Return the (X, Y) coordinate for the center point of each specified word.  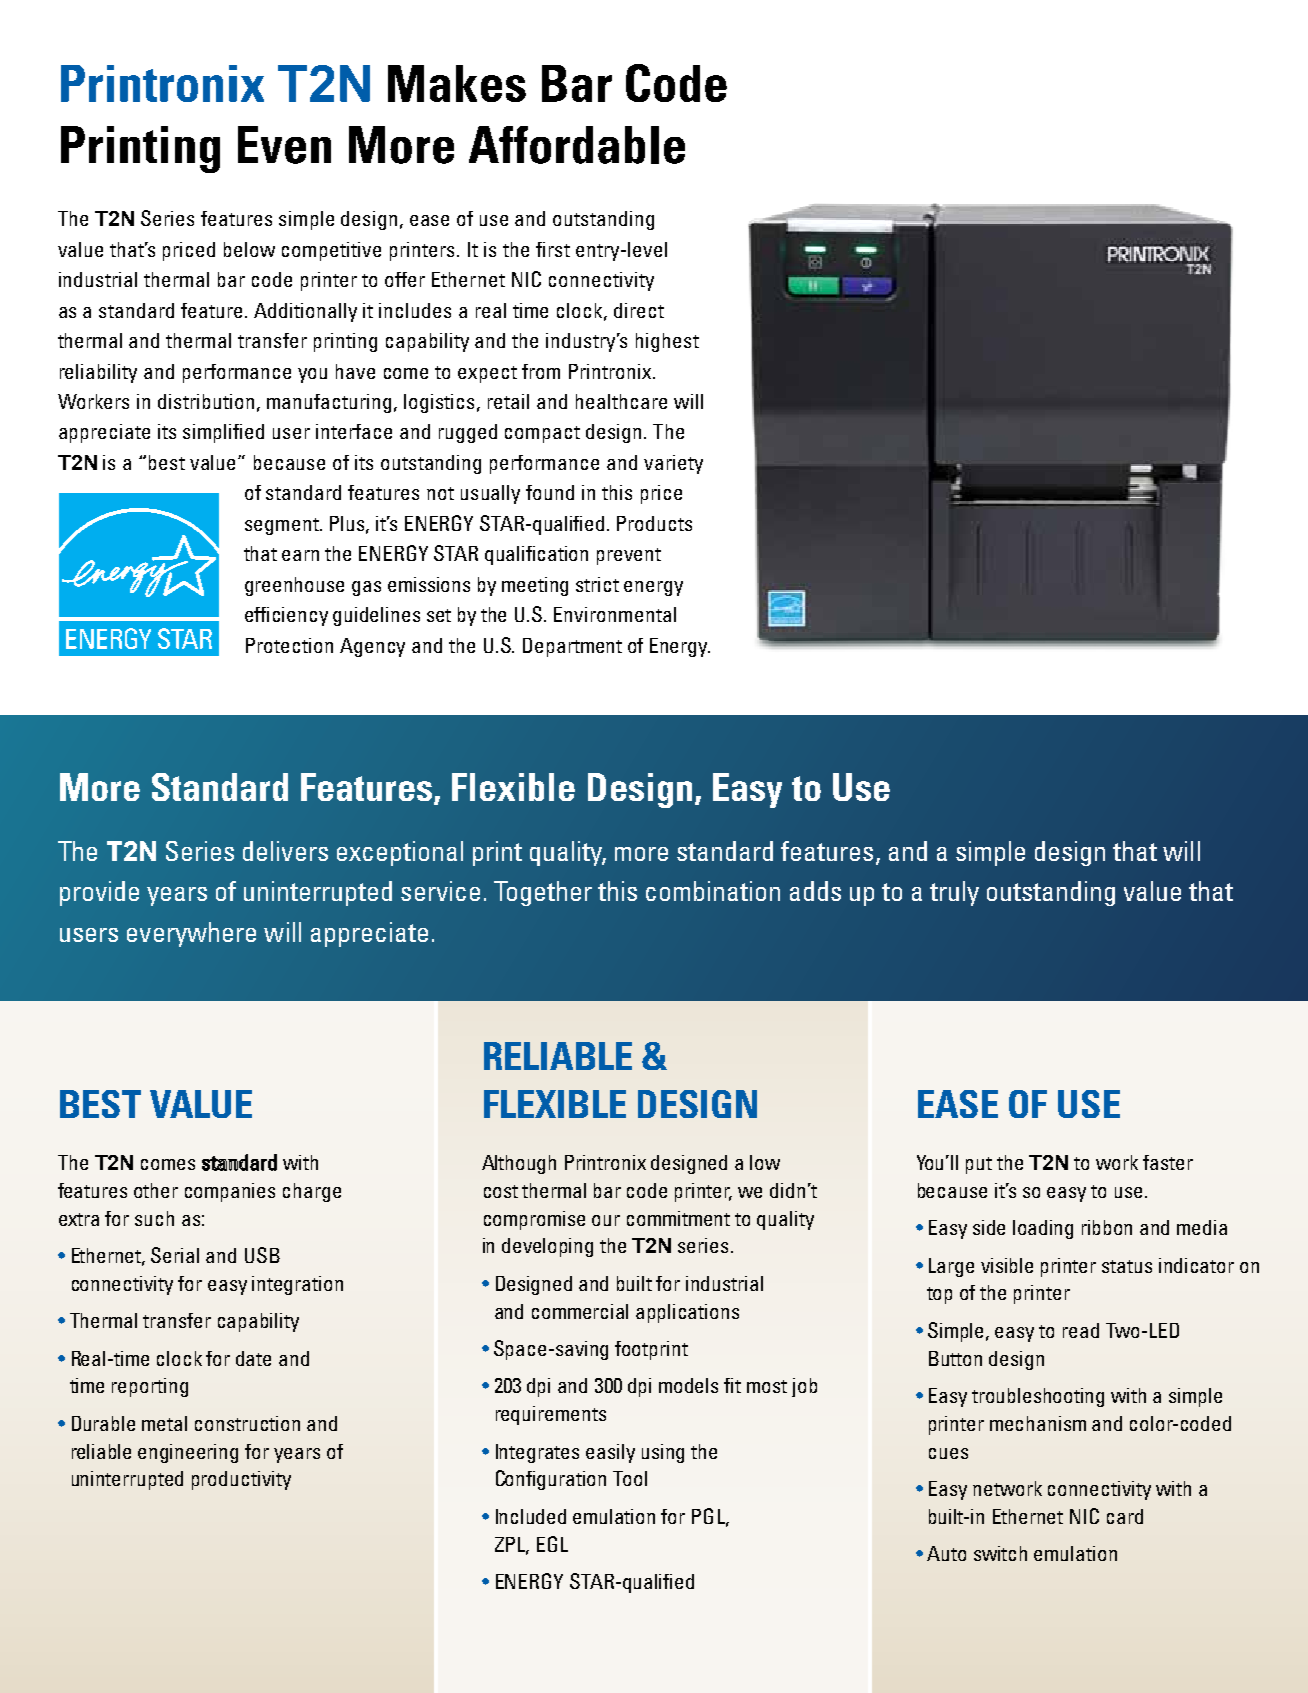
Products (654, 523)
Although (519, 1164)
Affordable (577, 145)
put (979, 1165)
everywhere (191, 934)
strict (597, 584)
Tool (630, 1478)
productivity (241, 1480)
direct (639, 310)
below (249, 249)
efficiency (286, 616)
